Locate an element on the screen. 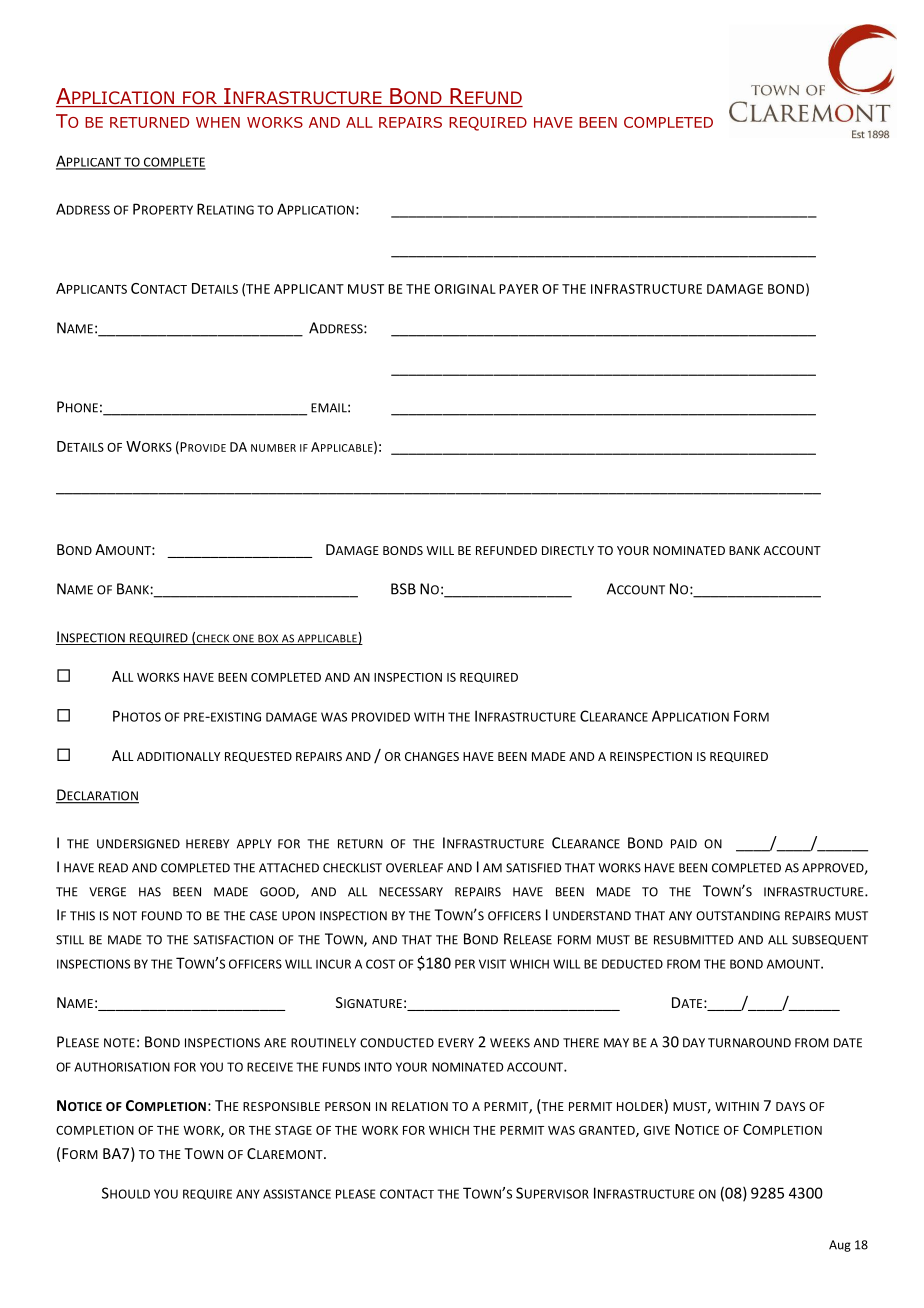 Image resolution: width=924 pixels, height=1308 pixels. WHEN is located at coordinates (218, 122).
